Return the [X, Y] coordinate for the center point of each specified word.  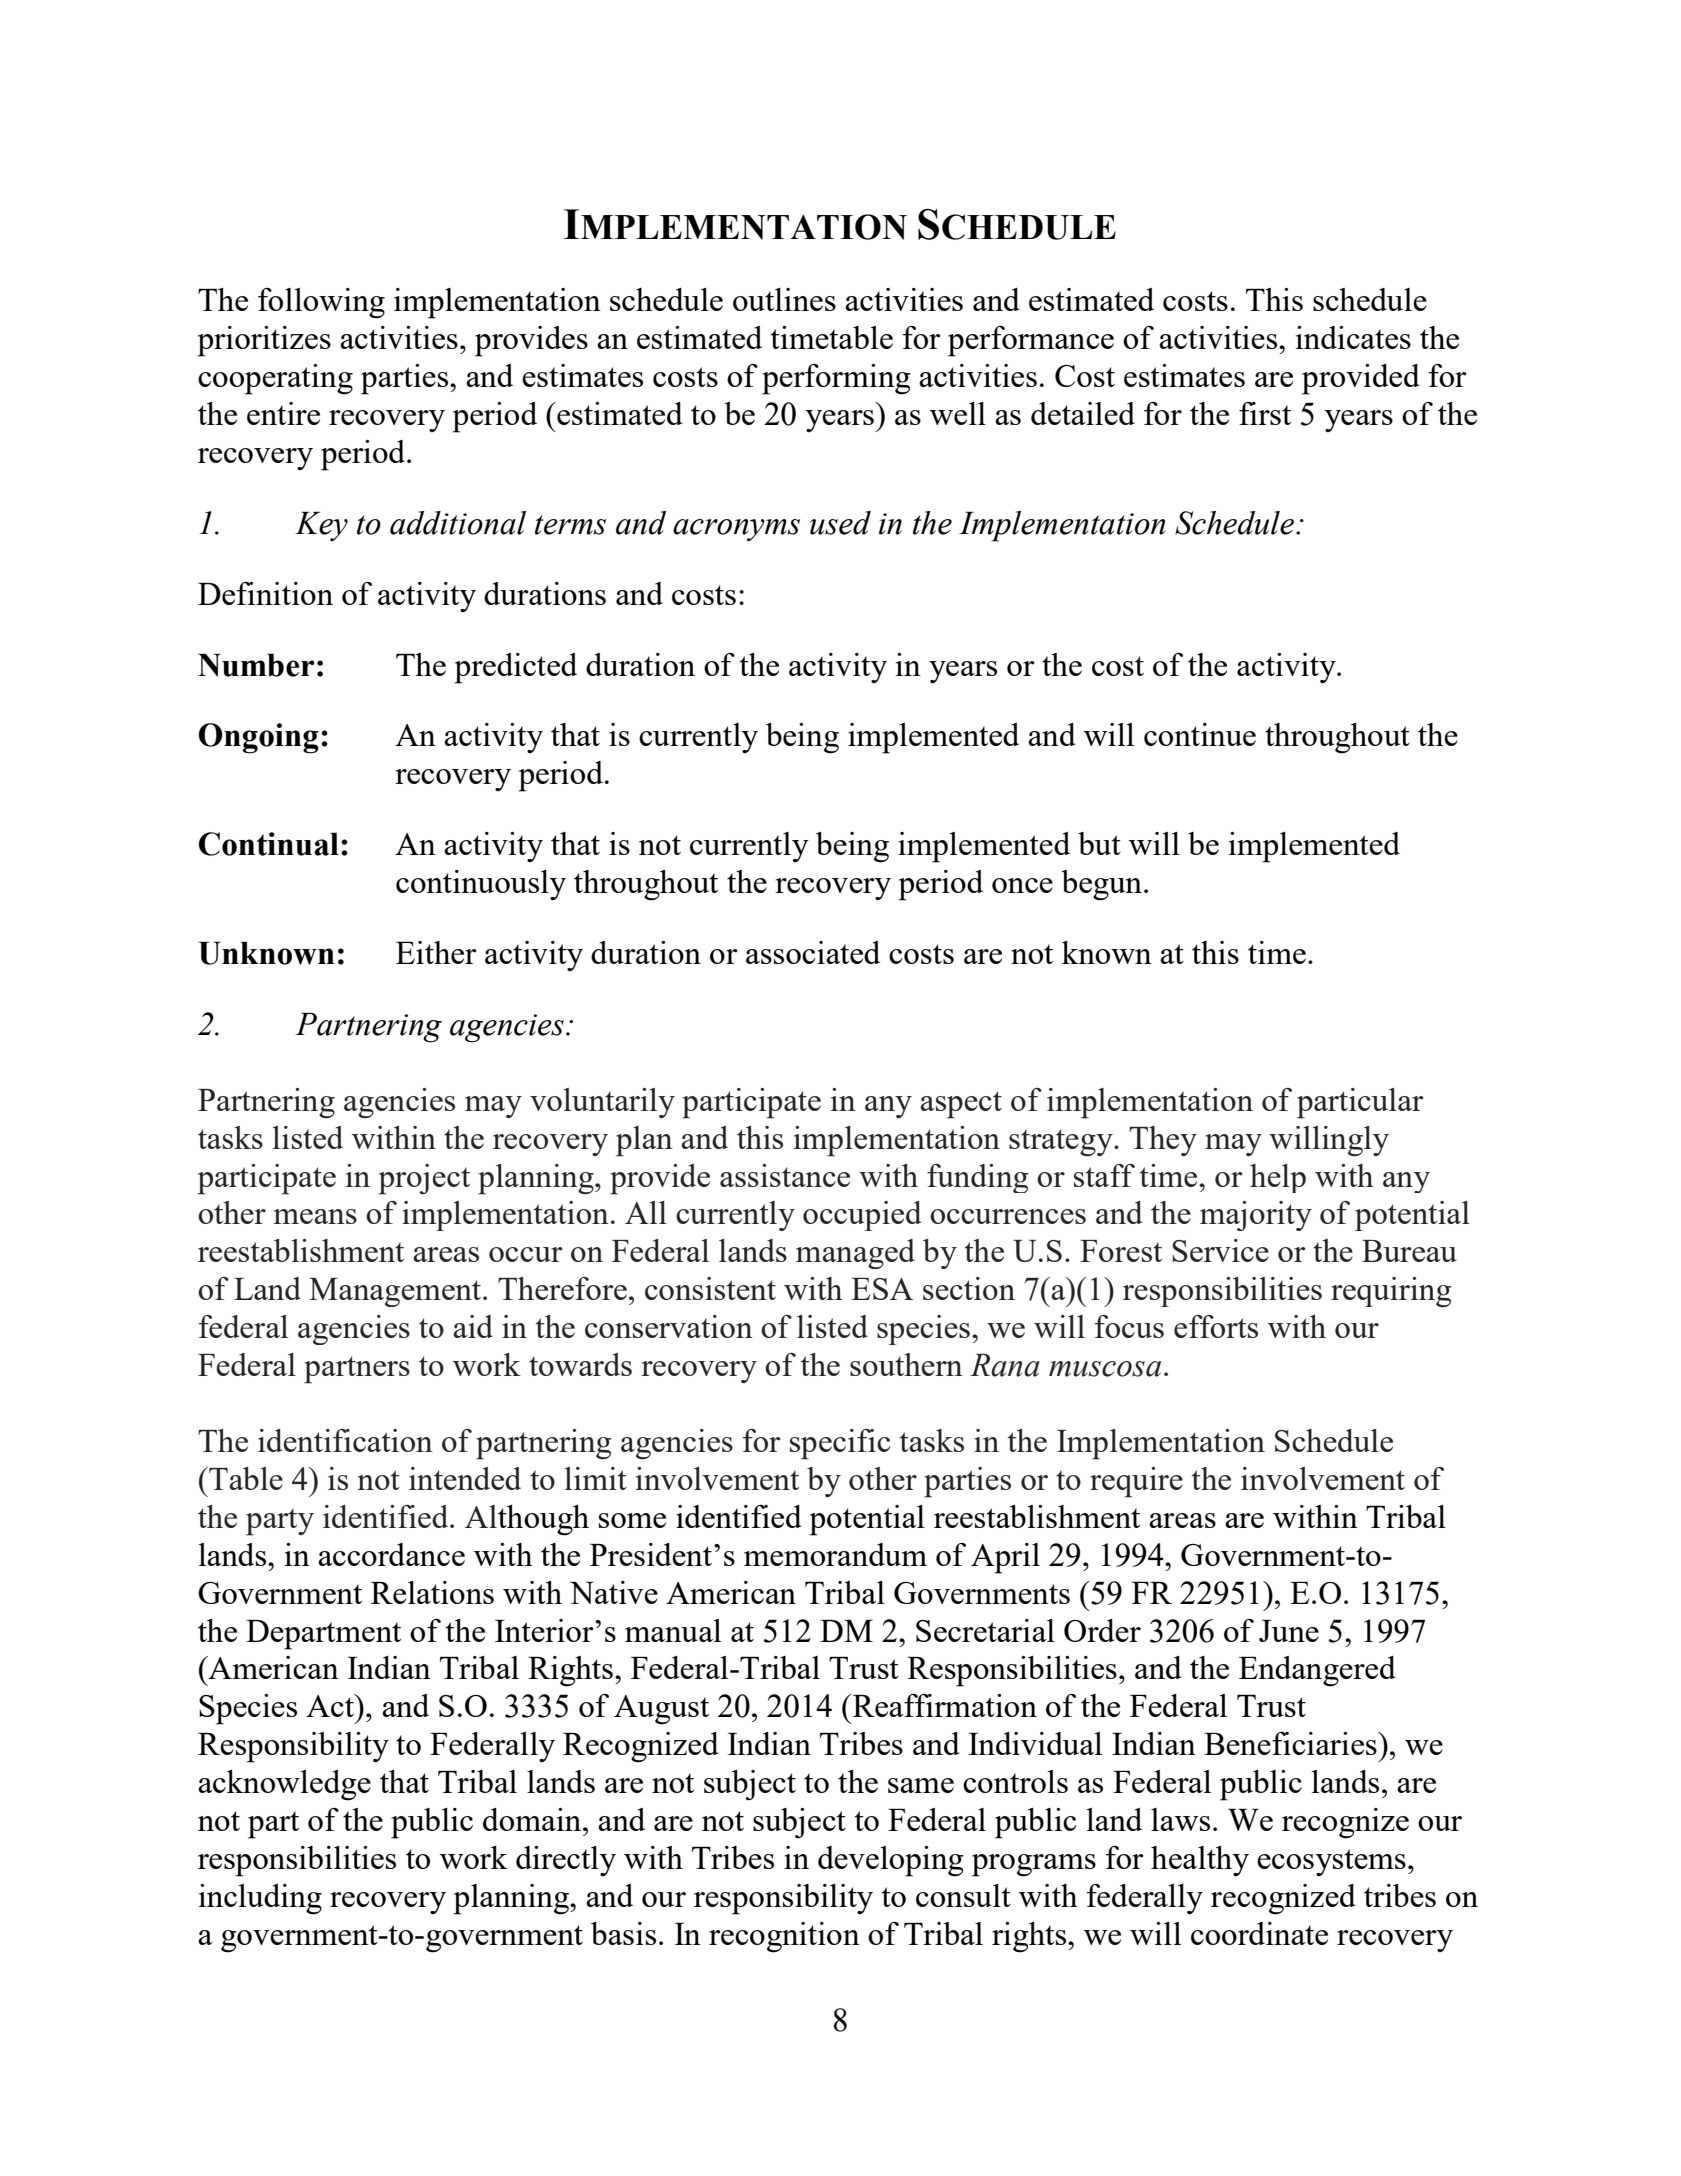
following [321, 303]
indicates [1353, 337]
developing [891, 1861]
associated [813, 952]
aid [473, 1326]
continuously [481, 885]
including [260, 1899]
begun [1101, 885]
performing [836, 379]
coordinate [1259, 1933]
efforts [1216, 1326]
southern [906, 1364]
